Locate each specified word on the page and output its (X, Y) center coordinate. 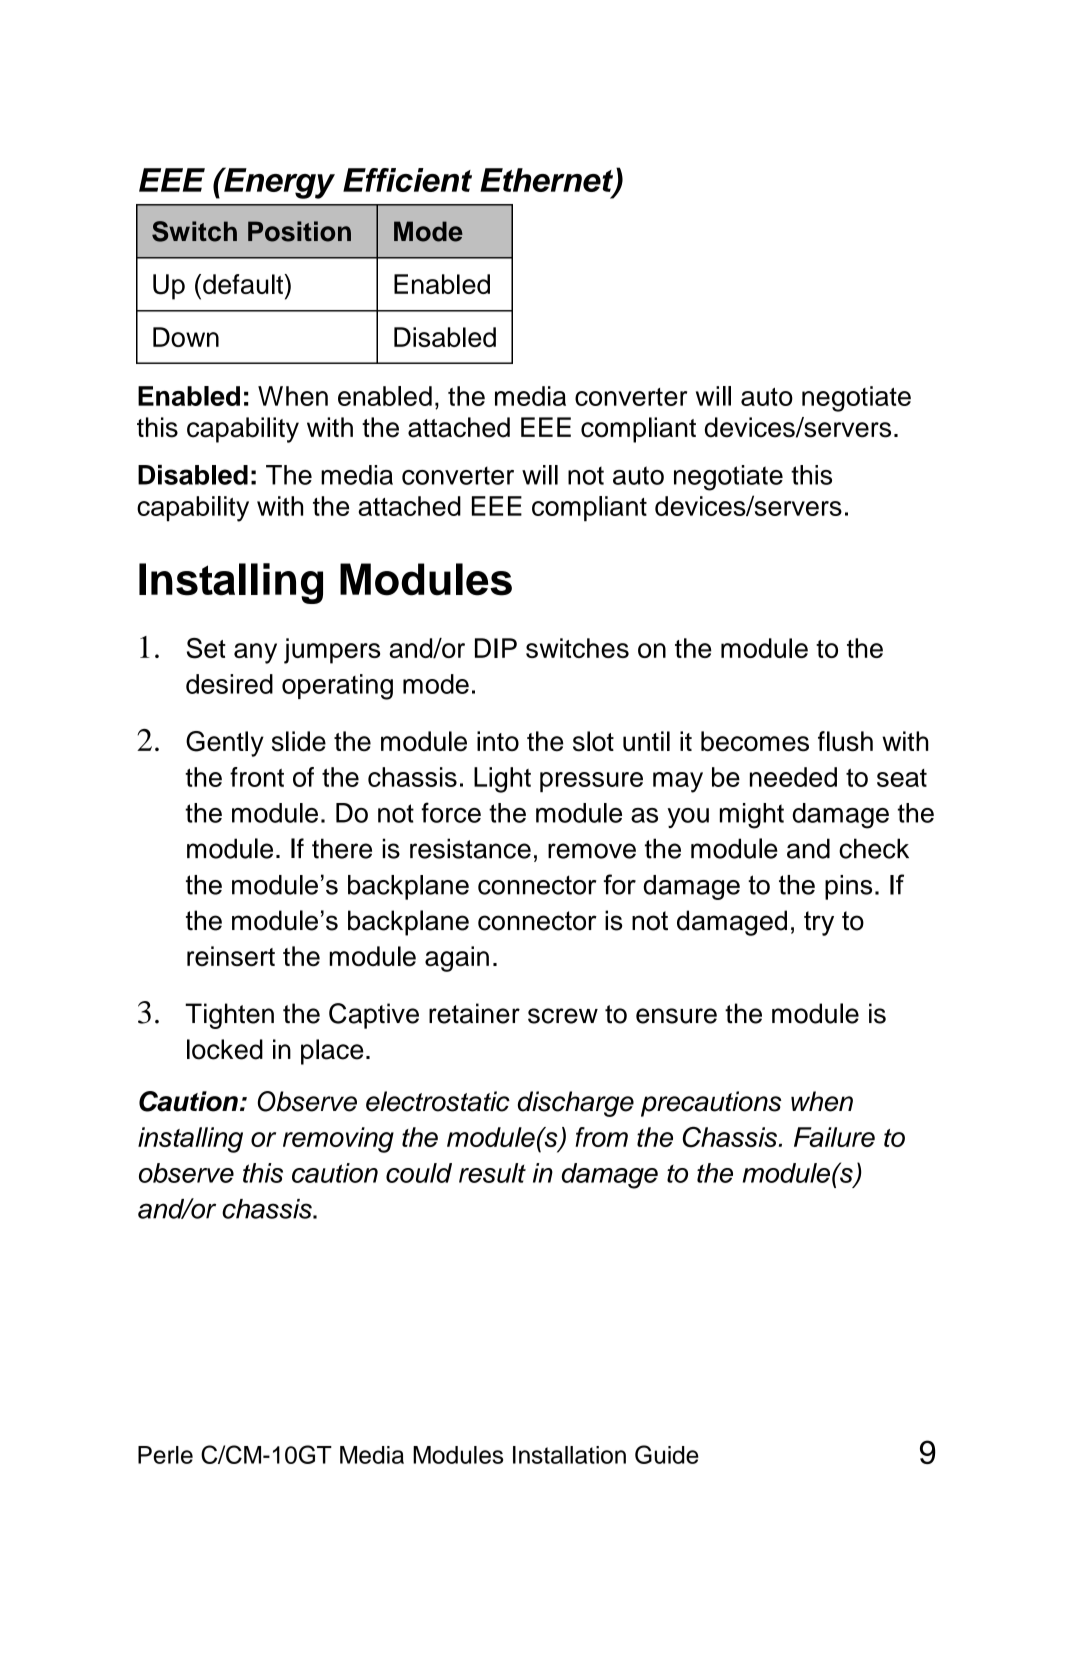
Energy (278, 183)
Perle (165, 1455)
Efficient (407, 180)
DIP (496, 648)
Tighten (229, 1016)
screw (563, 1016)
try (819, 923)
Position (299, 231)
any (255, 653)
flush (845, 741)
